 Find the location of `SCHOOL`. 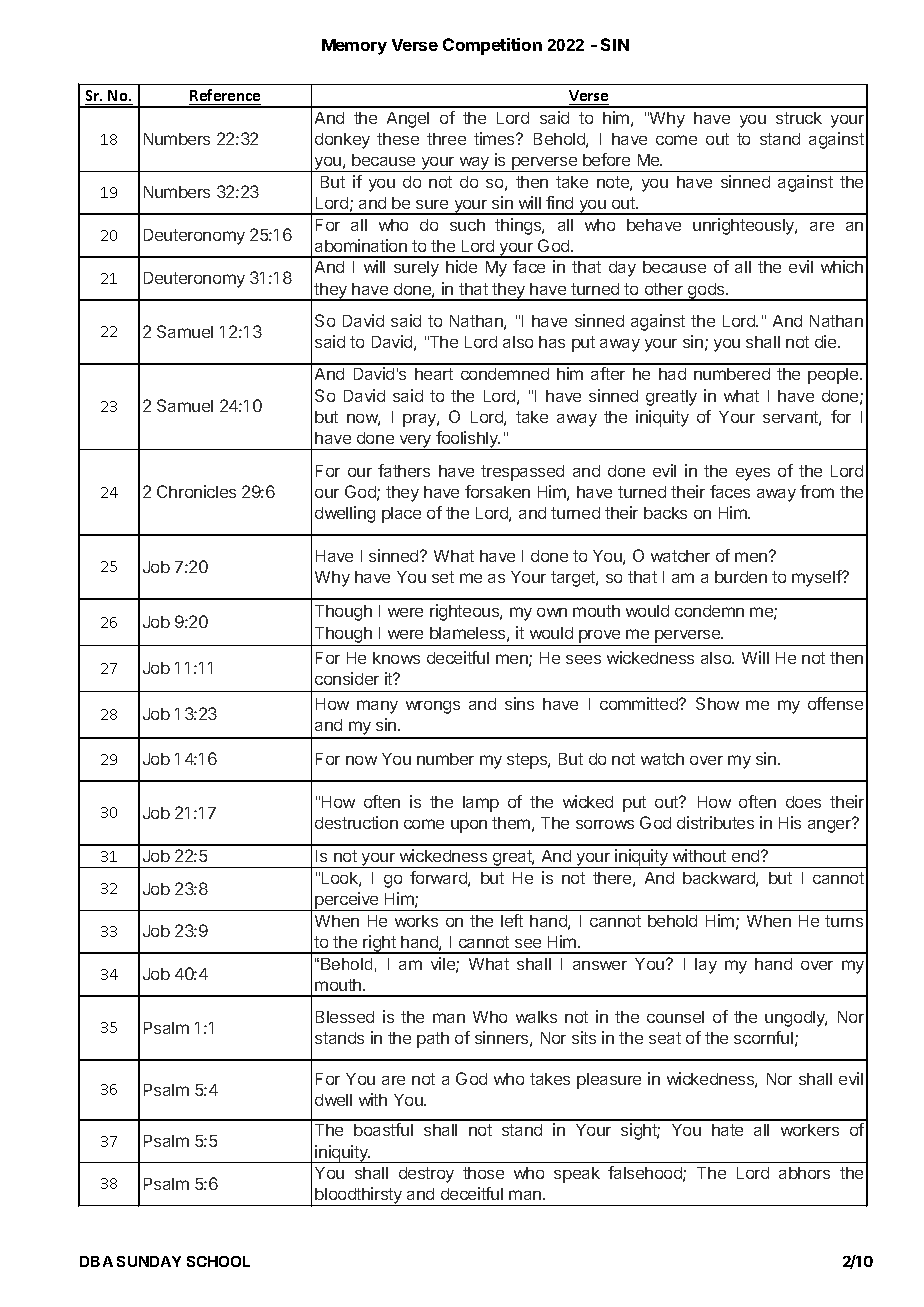

SCHOOL is located at coordinates (218, 1261).
